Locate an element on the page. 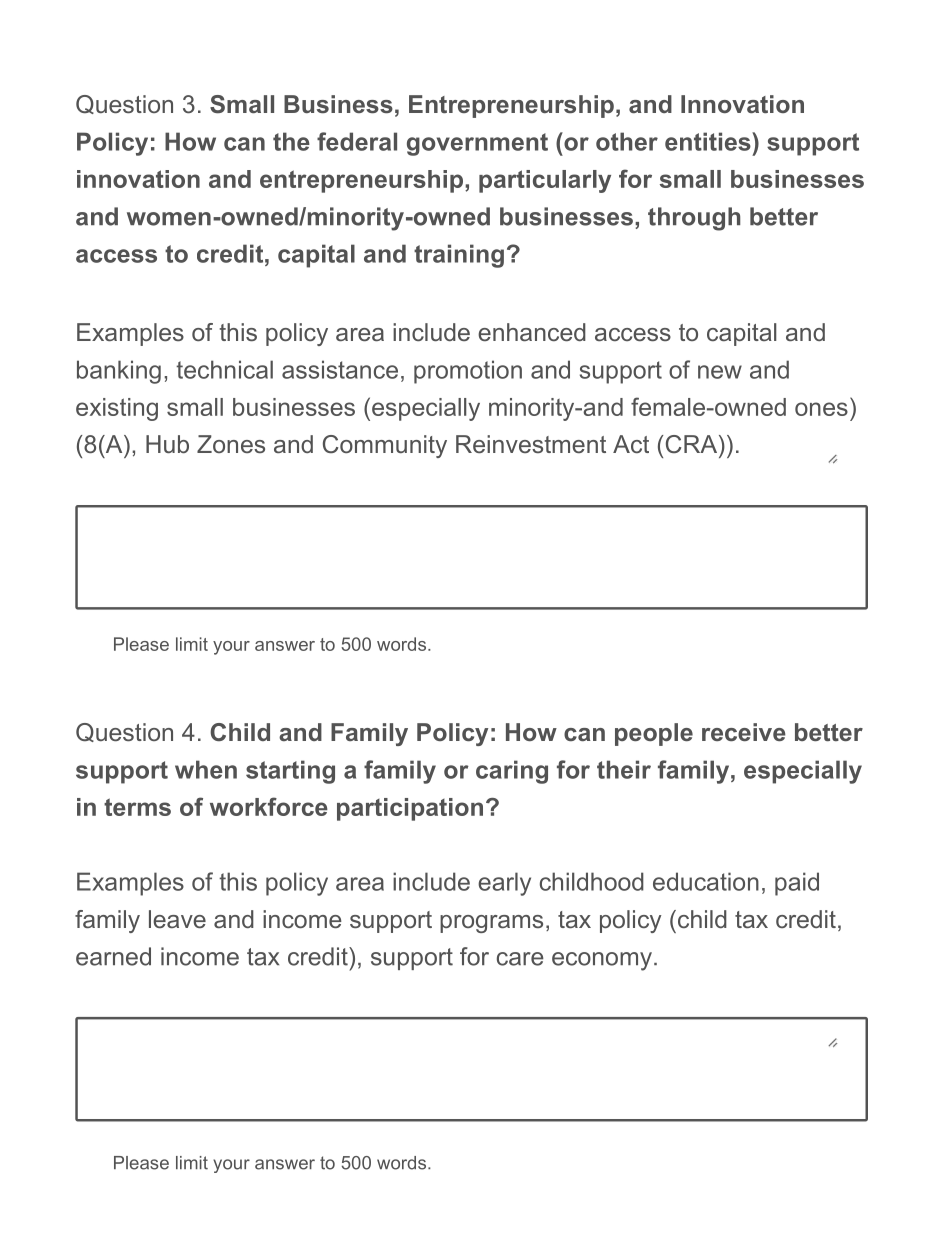  when is located at coordinates (206, 769).
